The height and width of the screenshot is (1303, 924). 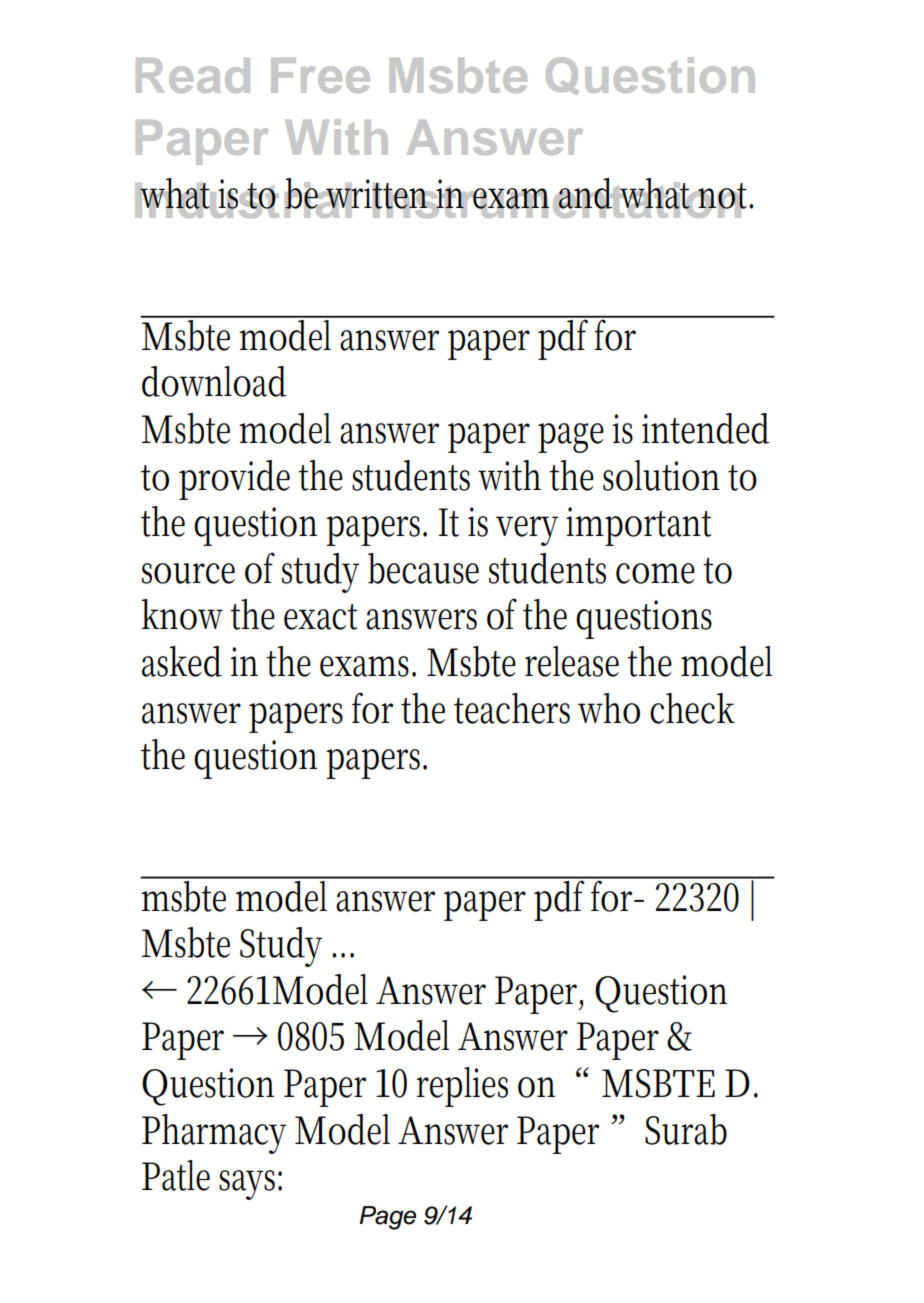 I want to click on who, so click(x=609, y=708).
